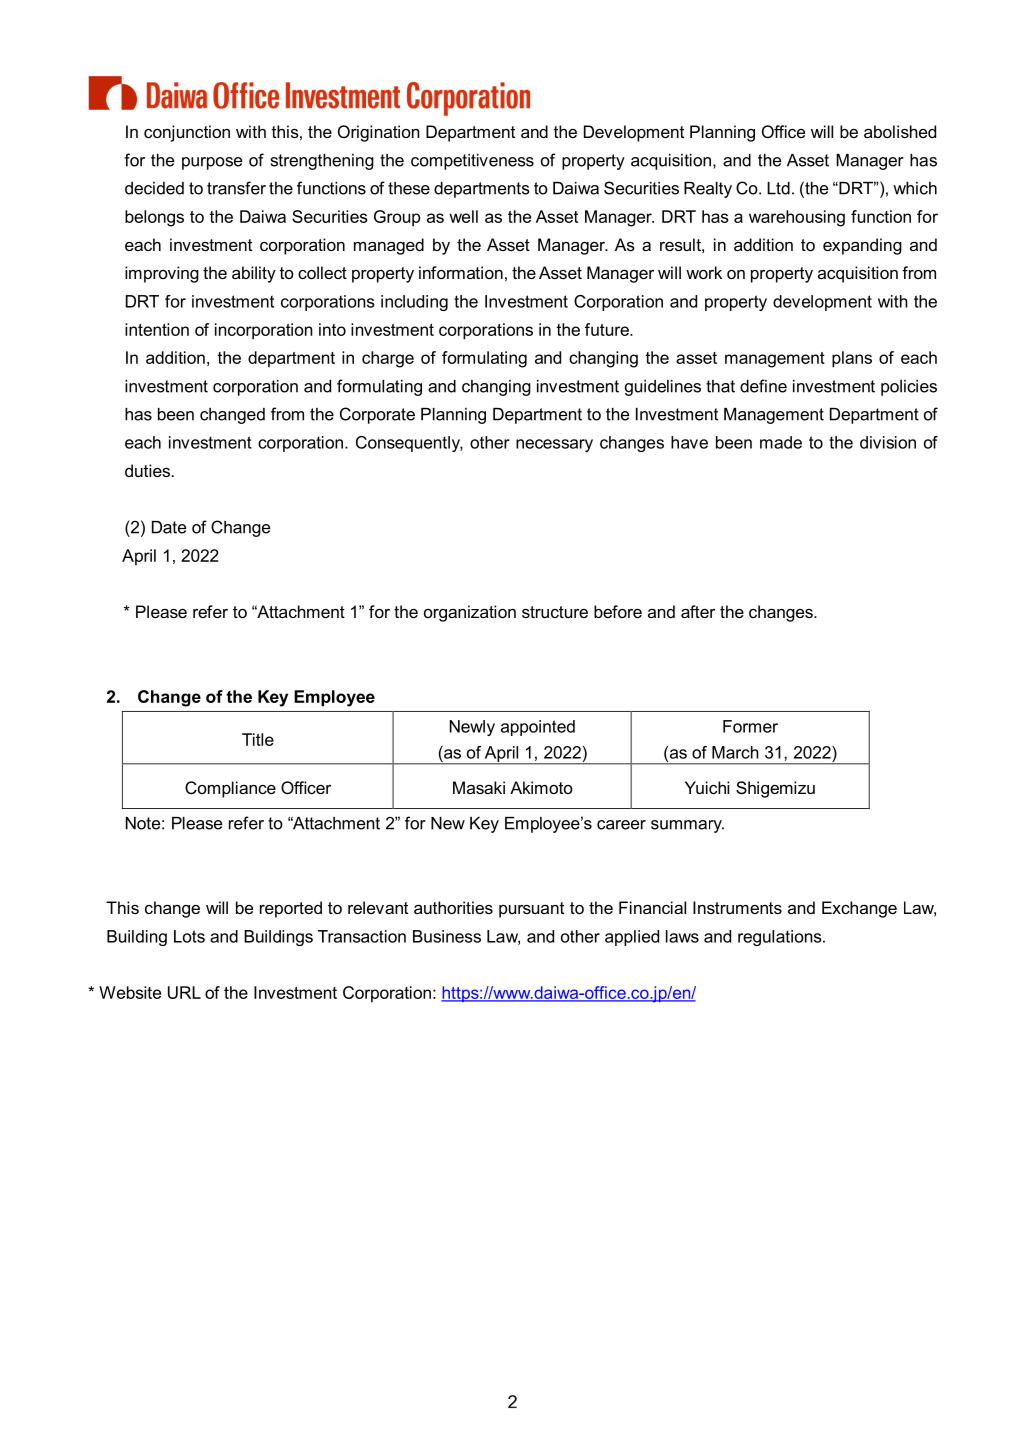  Describe the element at coordinates (750, 726) in the image. I see `Former` at that location.
